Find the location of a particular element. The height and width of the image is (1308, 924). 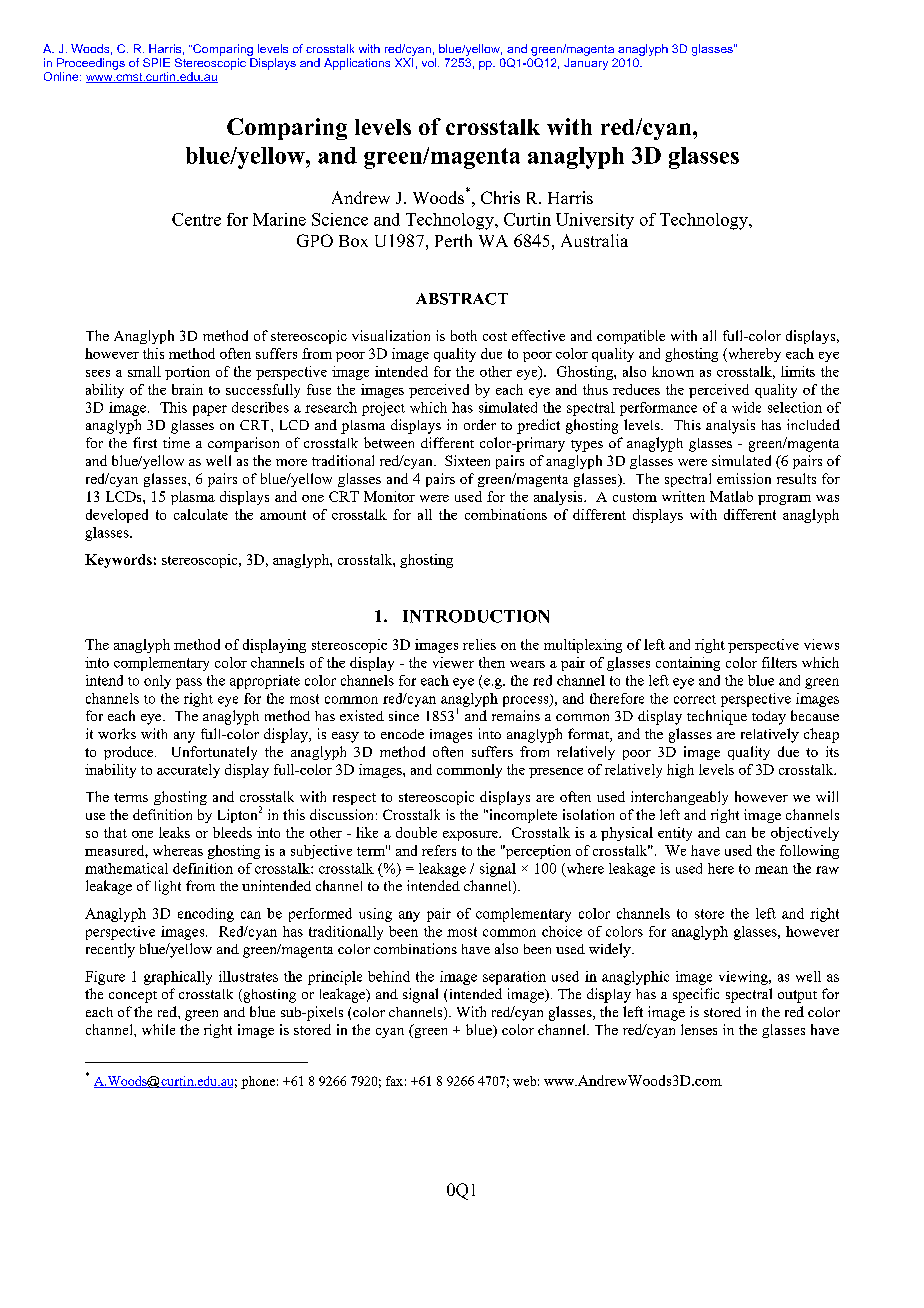

Matlab is located at coordinates (731, 496).
